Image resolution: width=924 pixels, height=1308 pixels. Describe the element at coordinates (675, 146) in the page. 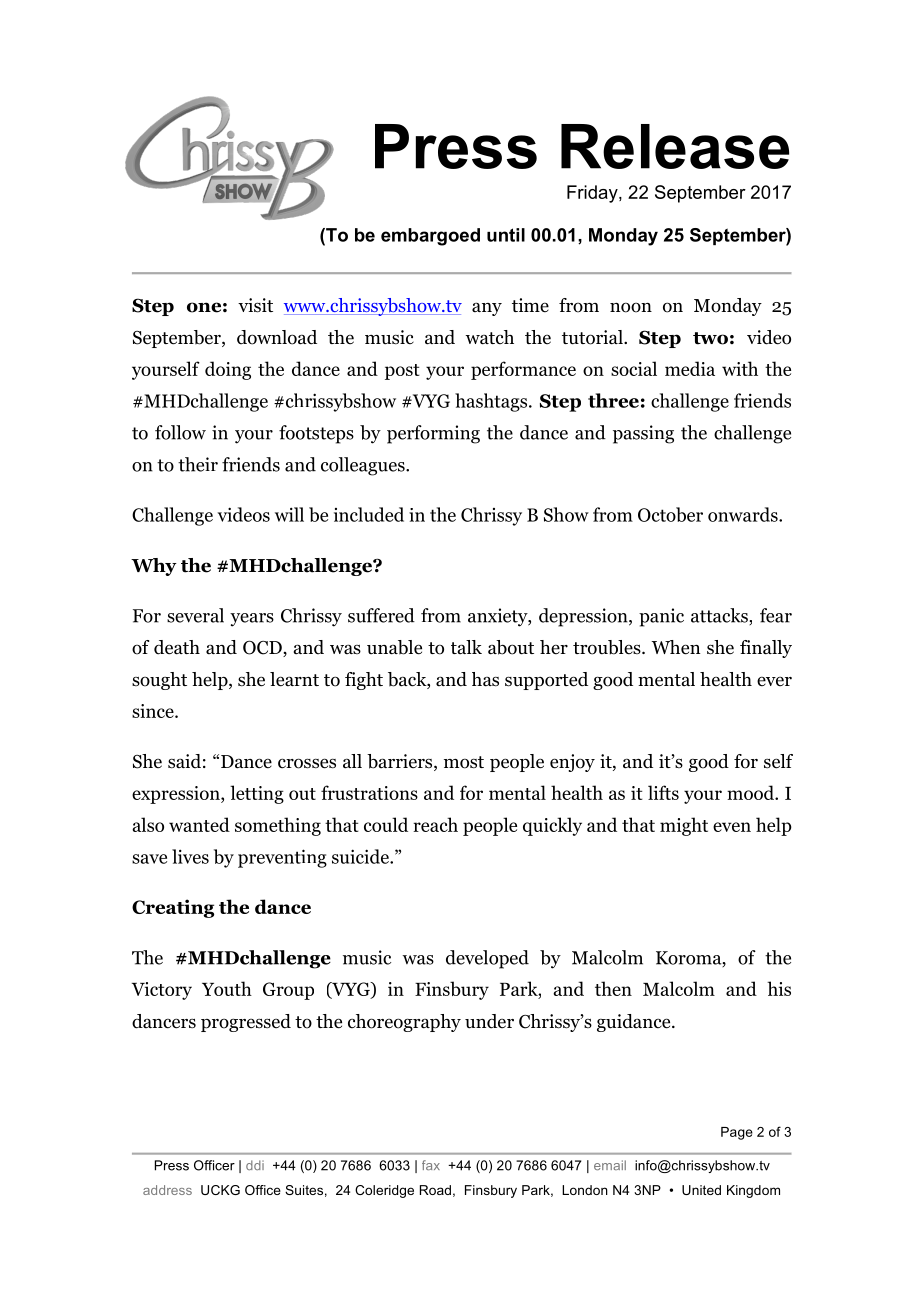

I see `Release` at that location.
